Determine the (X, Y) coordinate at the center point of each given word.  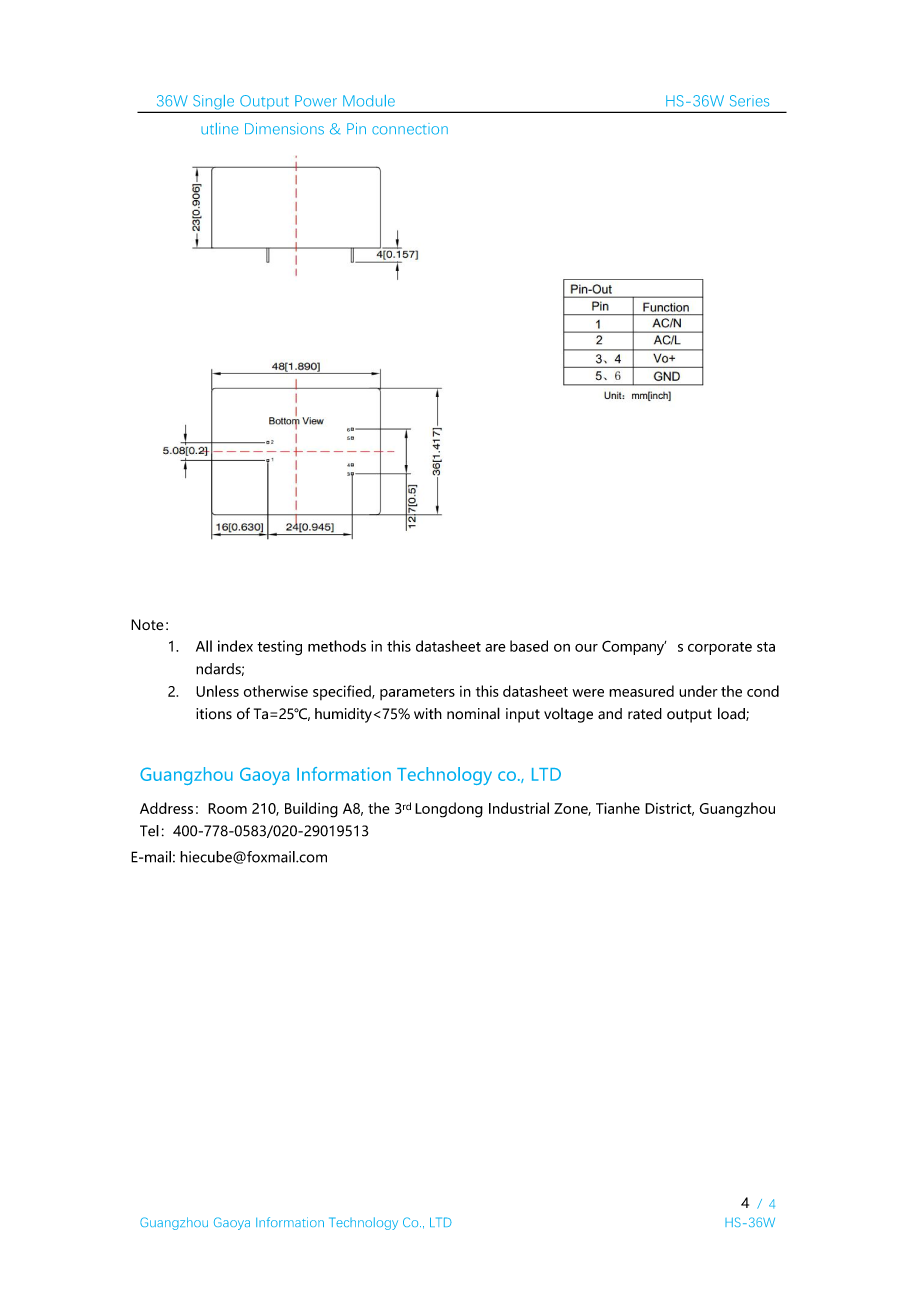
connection (410, 129)
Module (369, 101)
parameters (417, 693)
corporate (720, 648)
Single (214, 103)
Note (147, 624)
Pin (356, 128)
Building (311, 810)
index (235, 646)
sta (766, 647)
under (698, 691)
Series (749, 101)
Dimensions (284, 129)
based (529, 646)
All (204, 646)
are (495, 648)
